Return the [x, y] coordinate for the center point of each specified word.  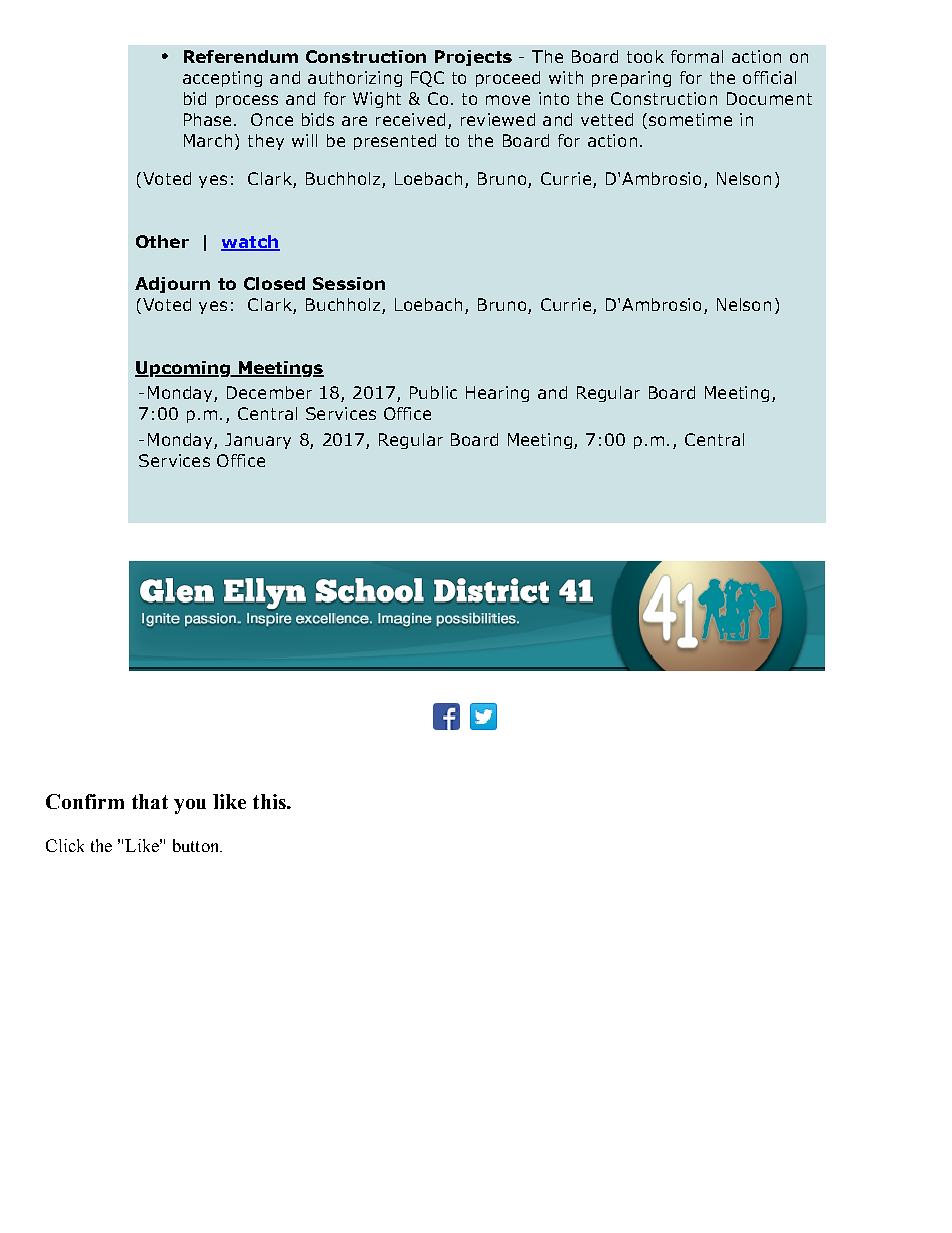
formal [697, 56]
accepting [222, 79]
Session [349, 283]
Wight [377, 100]
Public [433, 392]
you [190, 806]
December [269, 392]
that [150, 801]
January [258, 441]
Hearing [497, 394]
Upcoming [183, 369]
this [270, 801]
